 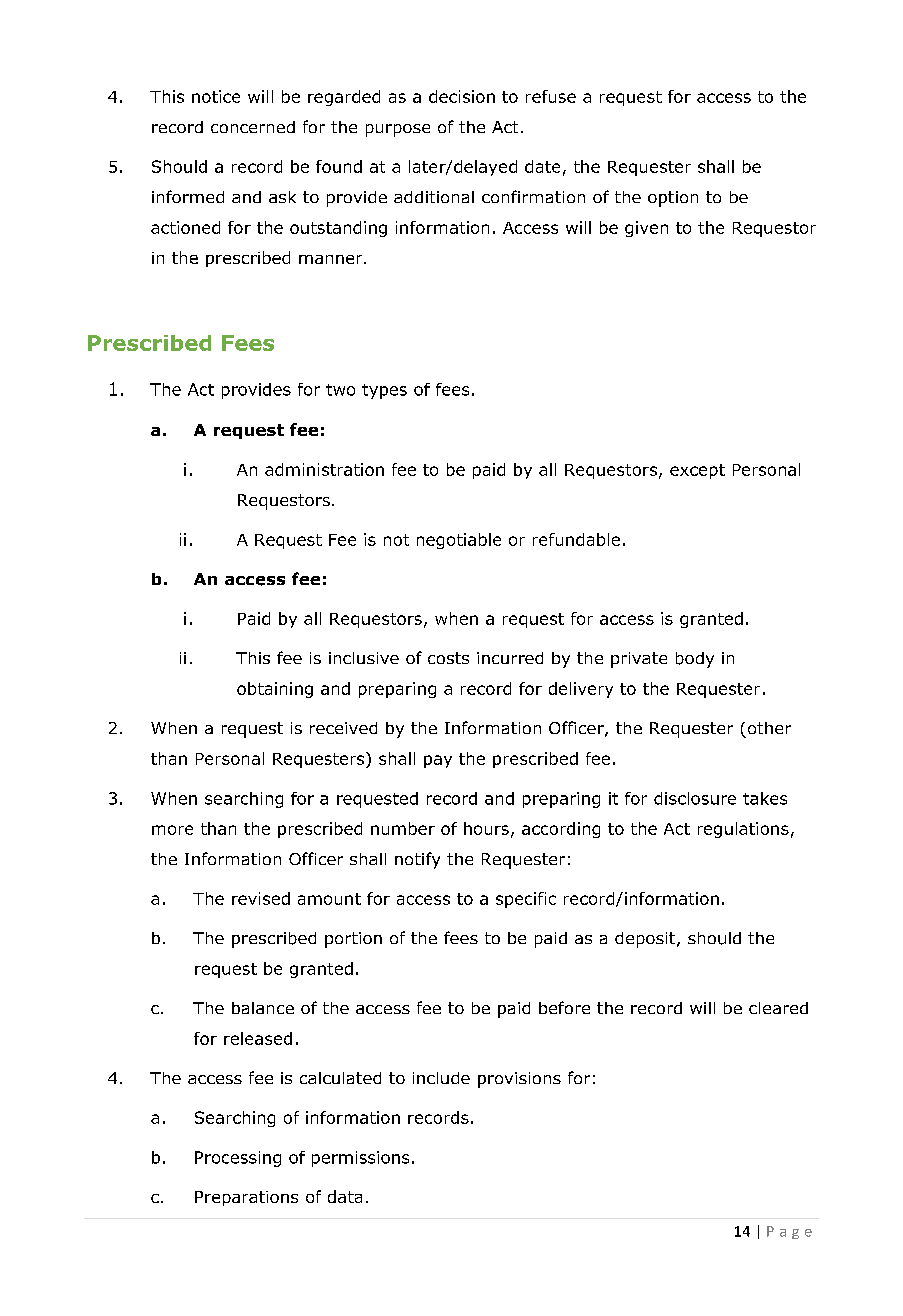 I want to click on types, so click(x=384, y=391).
